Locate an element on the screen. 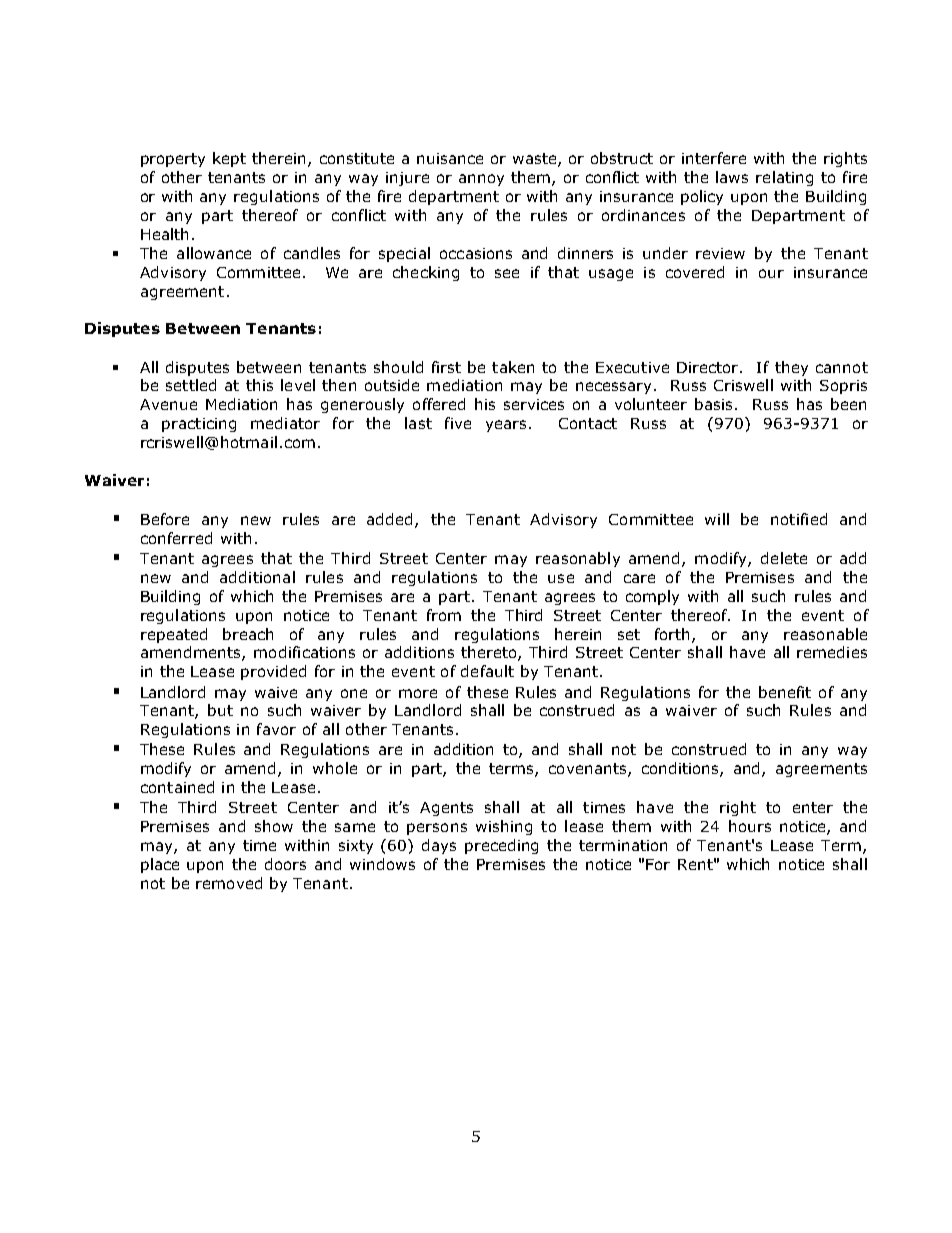 The width and height of the screenshot is (952, 1233). doors is located at coordinates (285, 864).
